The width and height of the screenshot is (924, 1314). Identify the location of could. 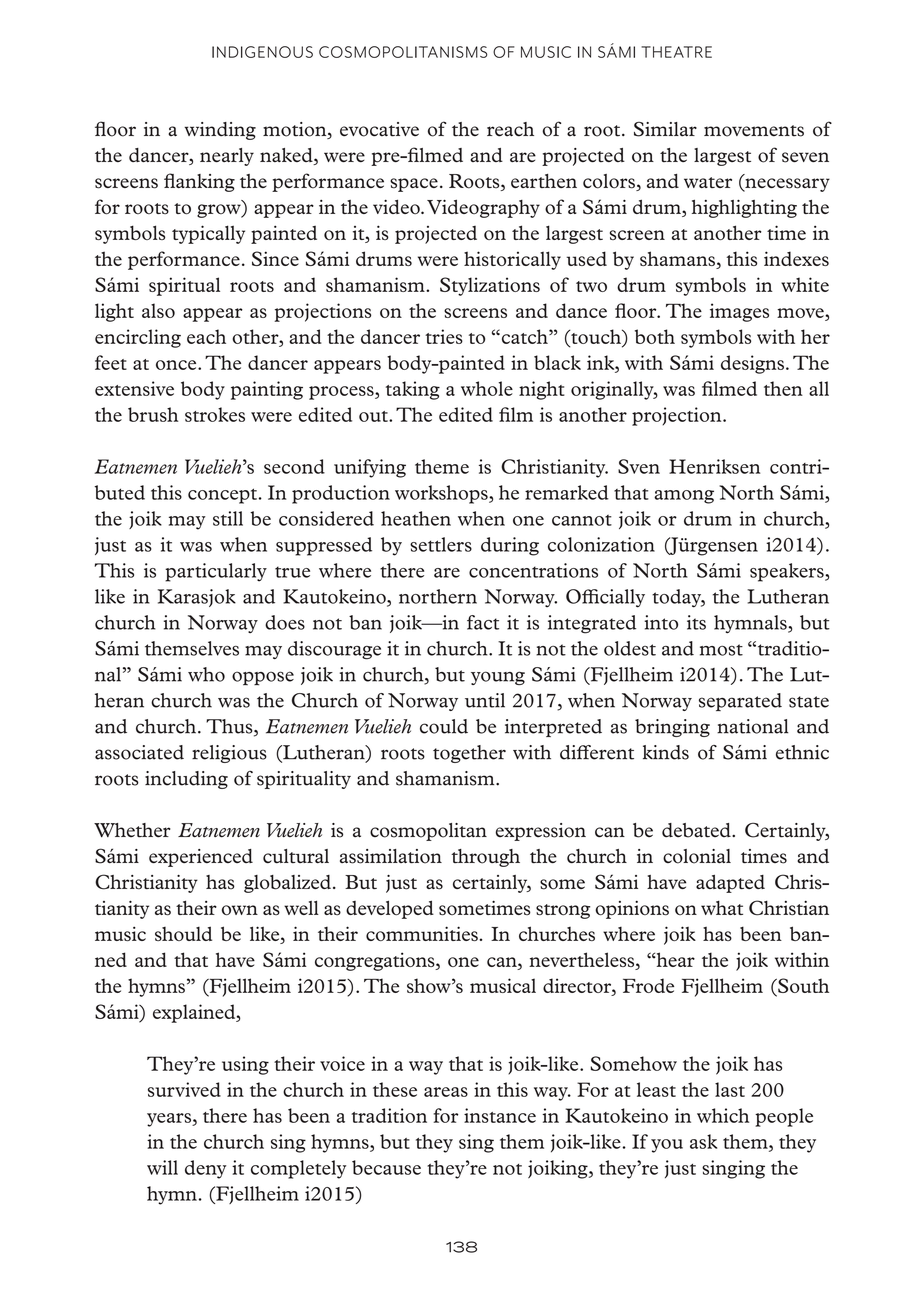
(444, 726).
